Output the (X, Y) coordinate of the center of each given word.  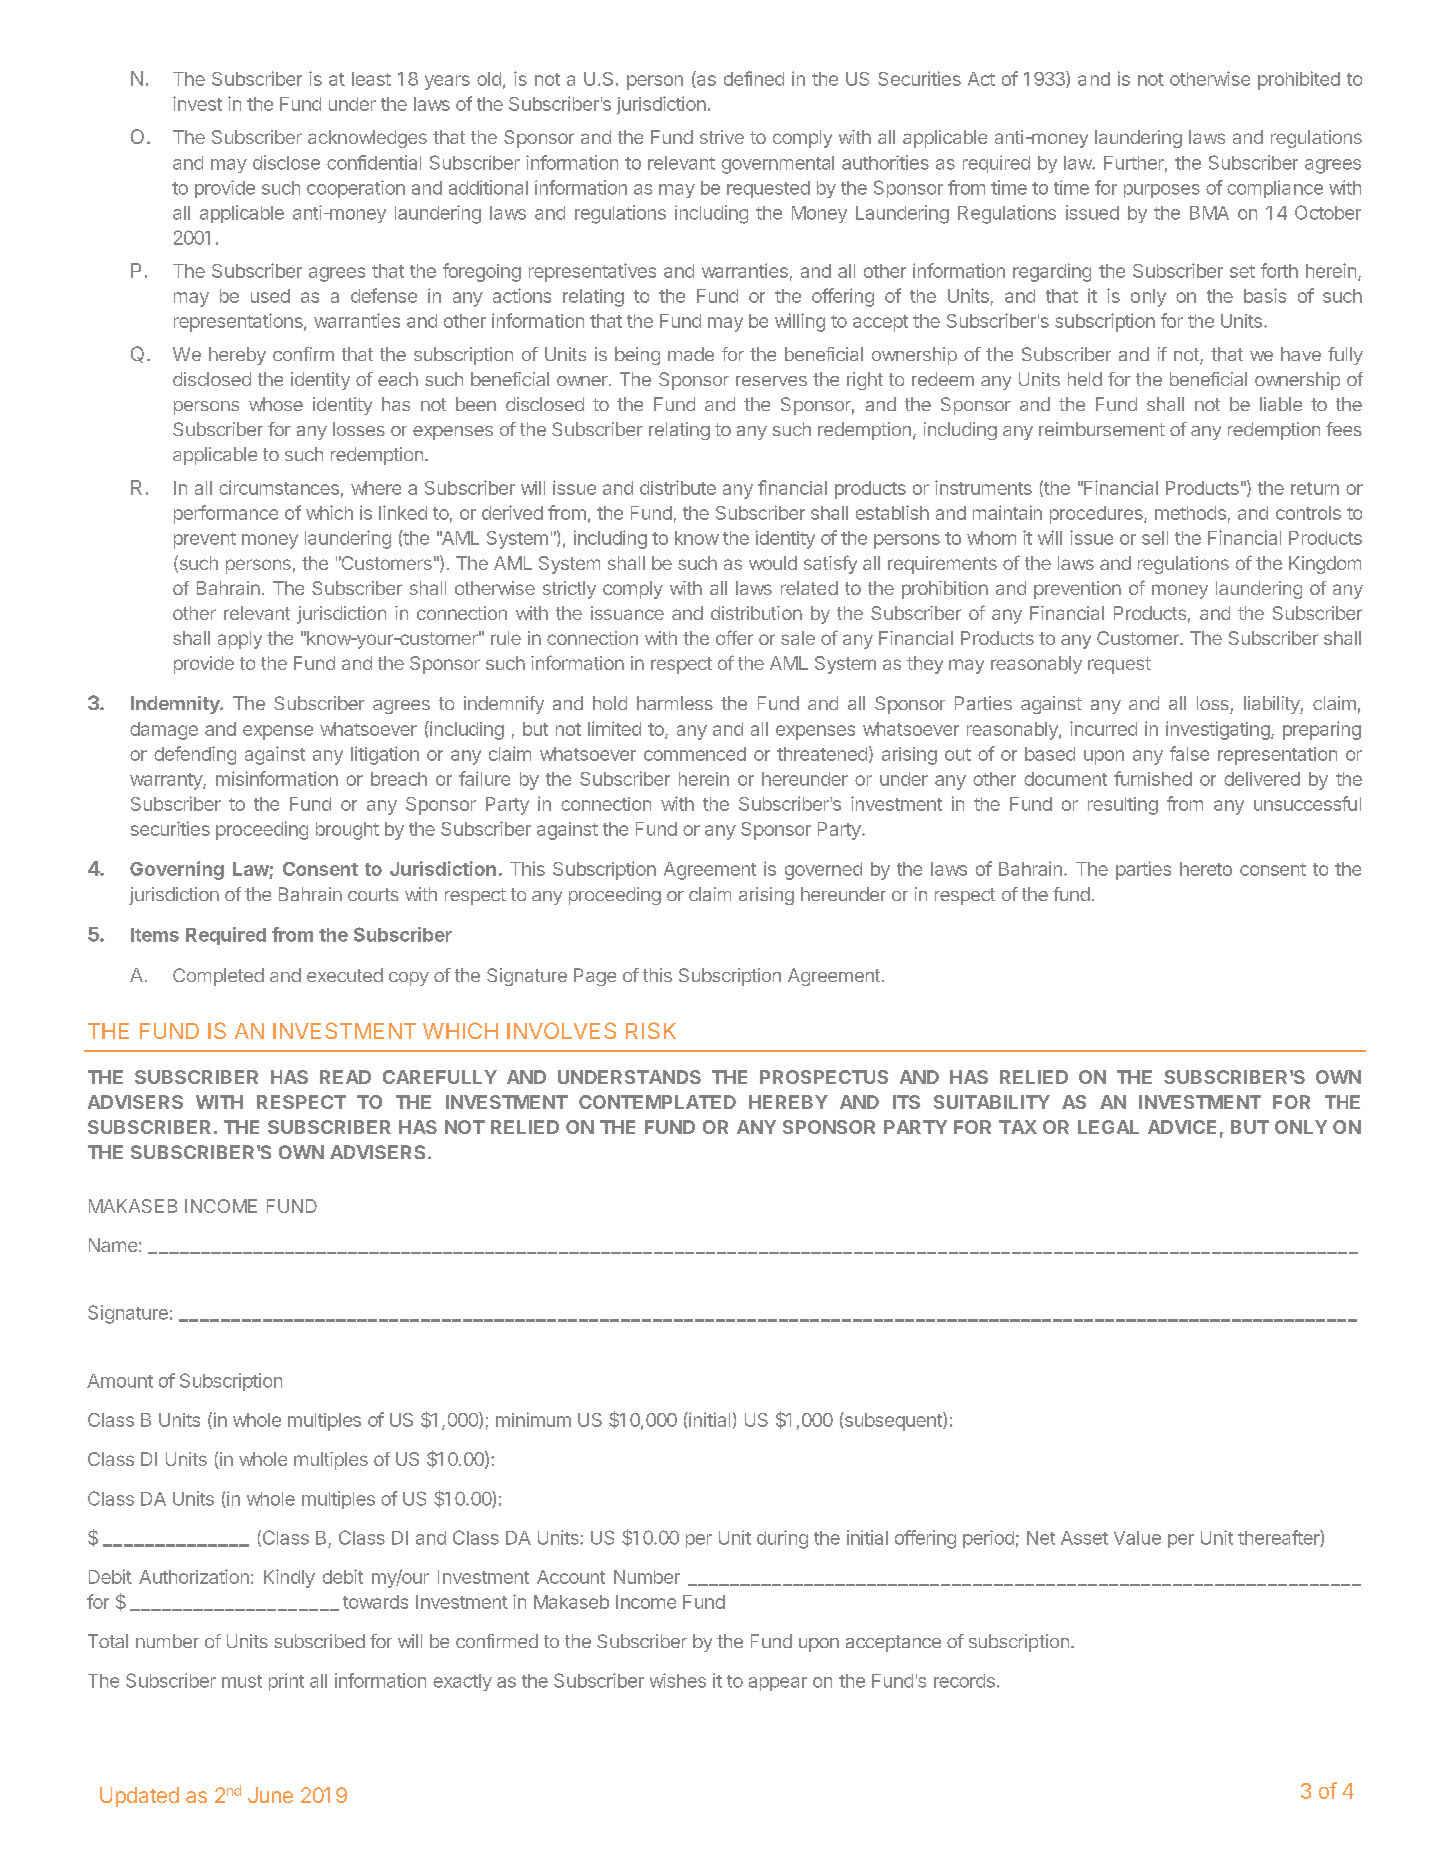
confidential (374, 162)
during (782, 1539)
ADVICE (1182, 1127)
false (1189, 753)
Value (1137, 1538)
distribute (678, 487)
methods (1190, 513)
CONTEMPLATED (657, 1102)
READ (345, 1077)
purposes (1162, 191)
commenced (695, 754)
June (270, 1795)
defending (195, 755)
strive (722, 137)
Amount (120, 1381)
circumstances (279, 487)
